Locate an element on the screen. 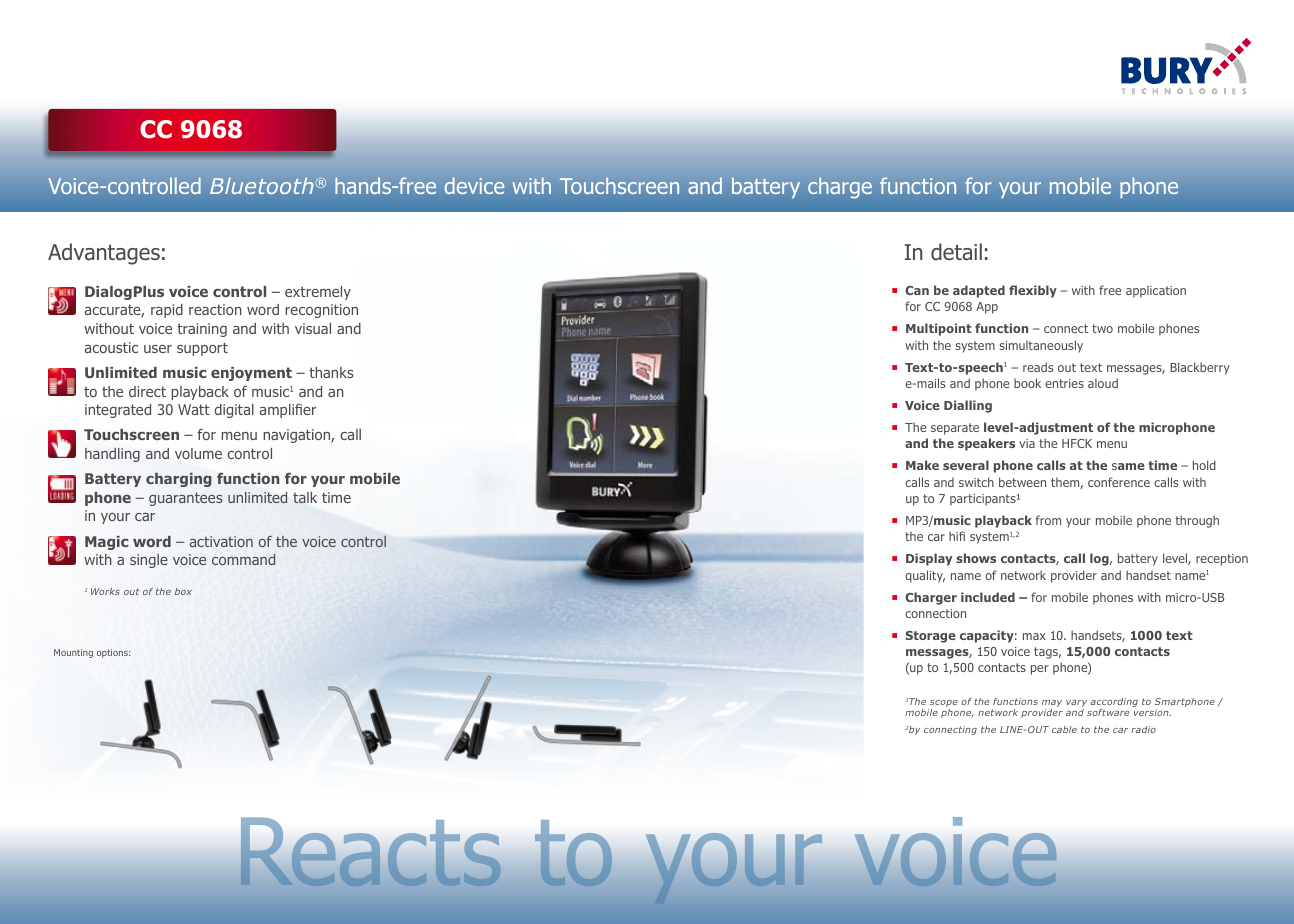  Can is located at coordinates (917, 290).
